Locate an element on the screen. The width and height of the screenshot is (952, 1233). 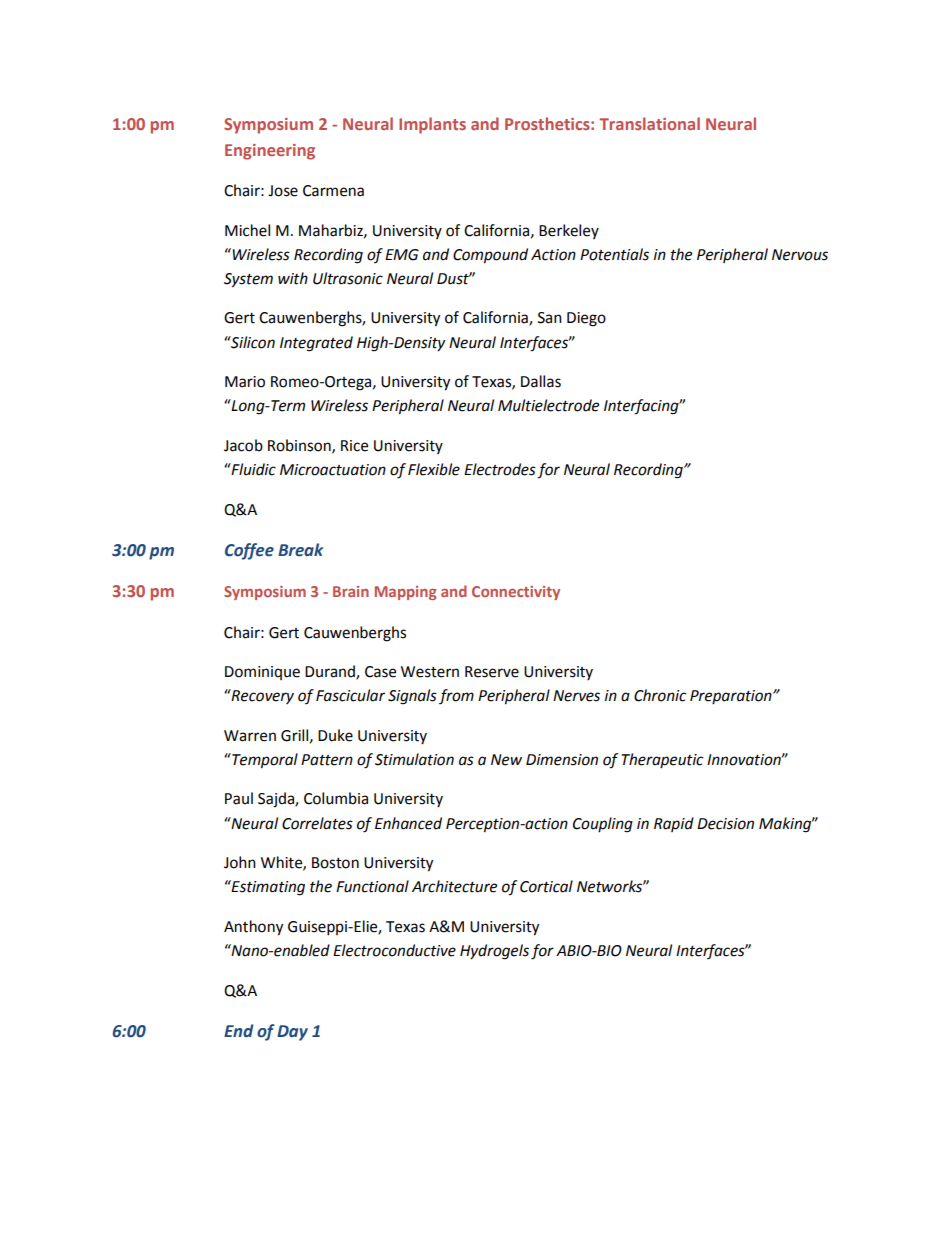
Engineering is located at coordinates (270, 152).
